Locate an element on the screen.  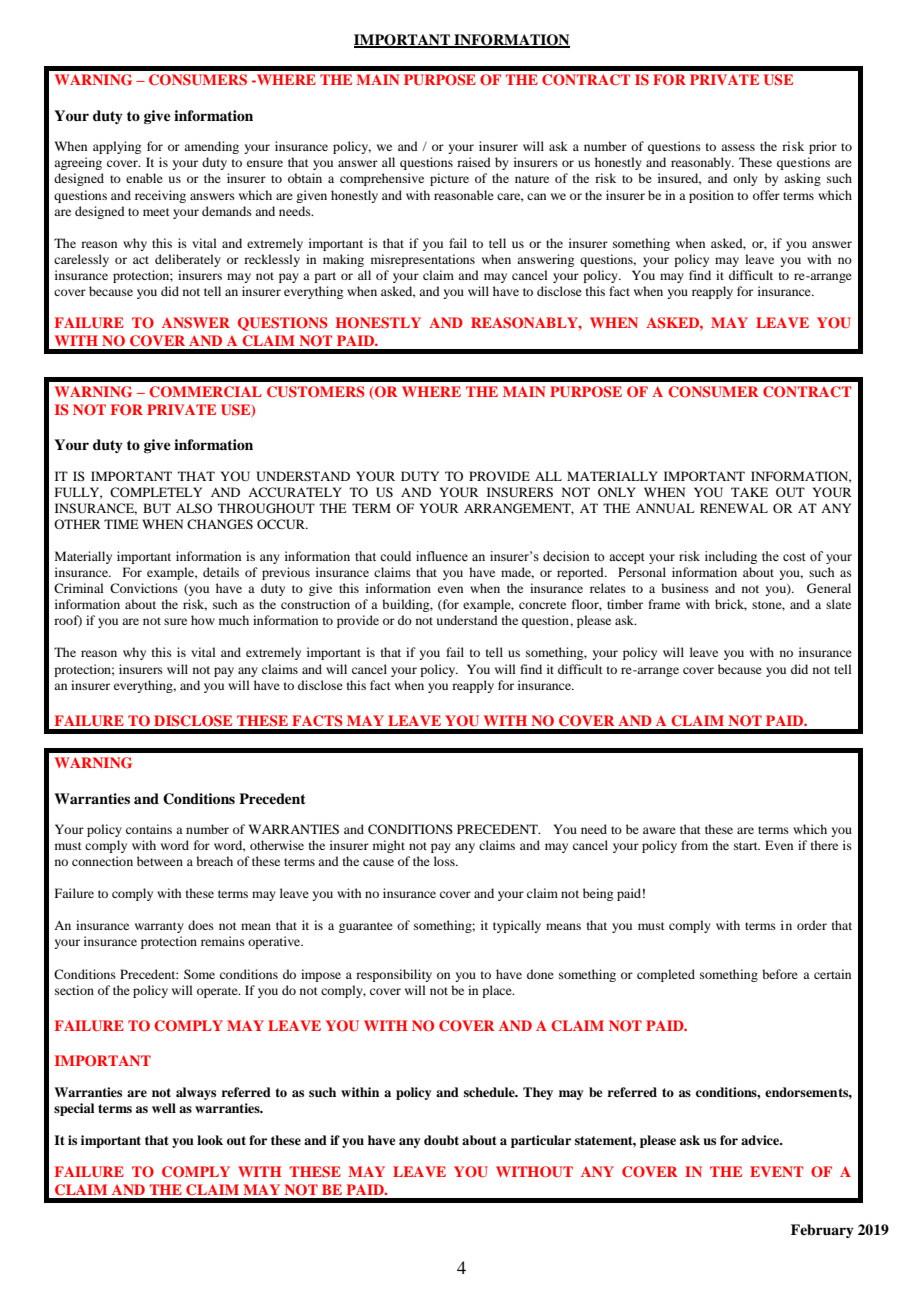
doubt is located at coordinates (441, 1140).
